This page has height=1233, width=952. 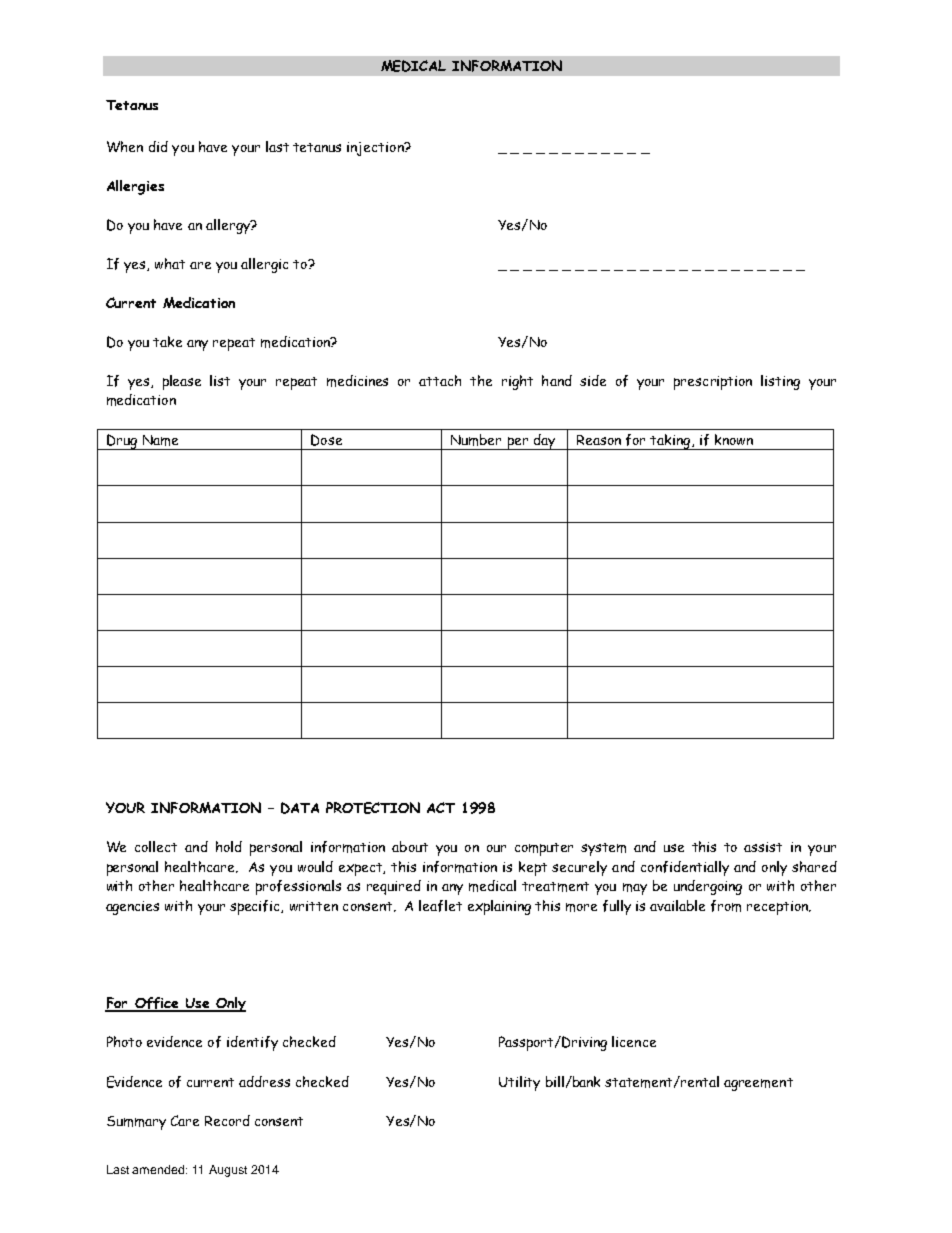 I want to click on did, so click(x=158, y=146).
